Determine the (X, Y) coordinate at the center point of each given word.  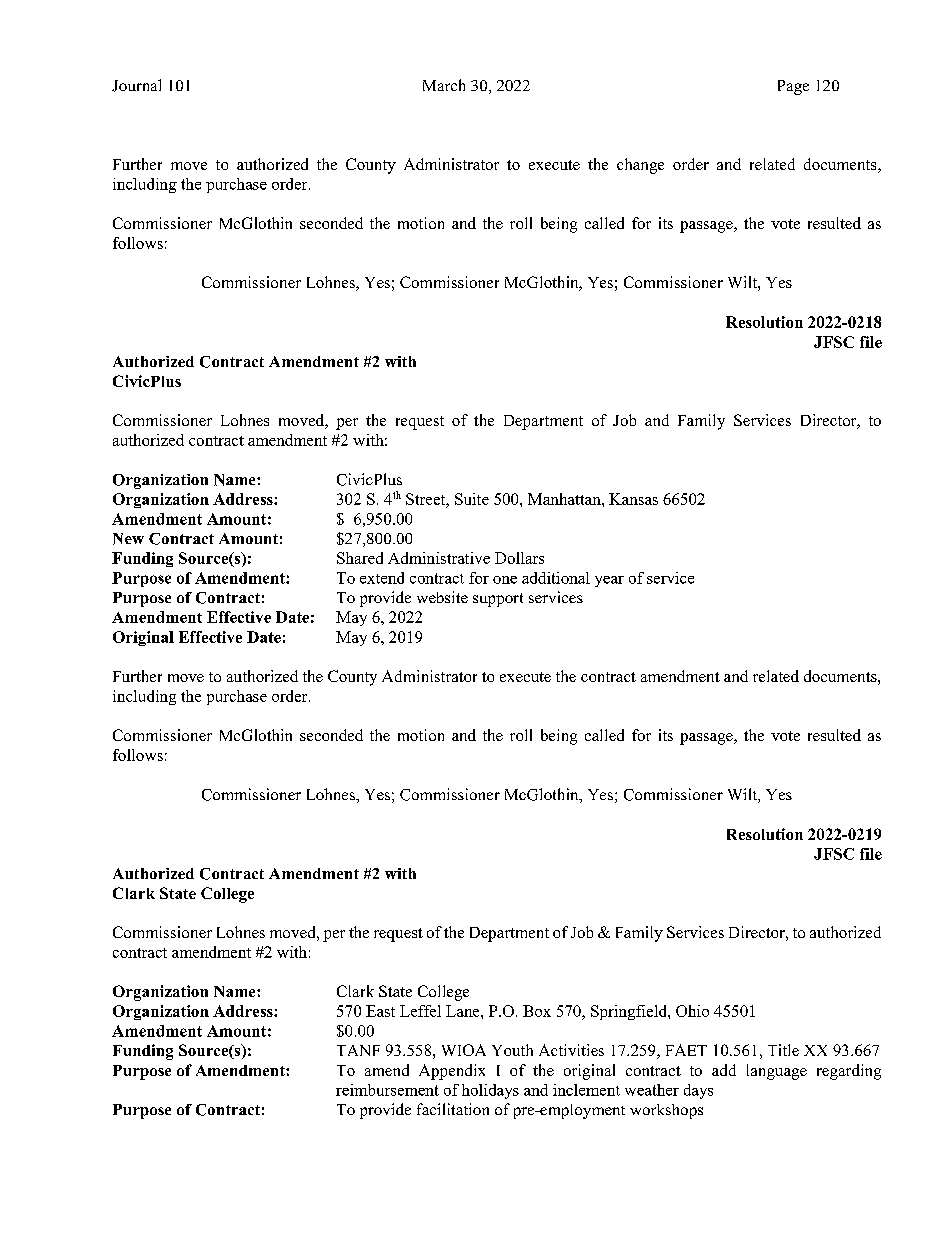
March (444, 85)
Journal (136, 85)
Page (793, 87)
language (777, 1072)
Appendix (452, 1072)
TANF (358, 1050)
